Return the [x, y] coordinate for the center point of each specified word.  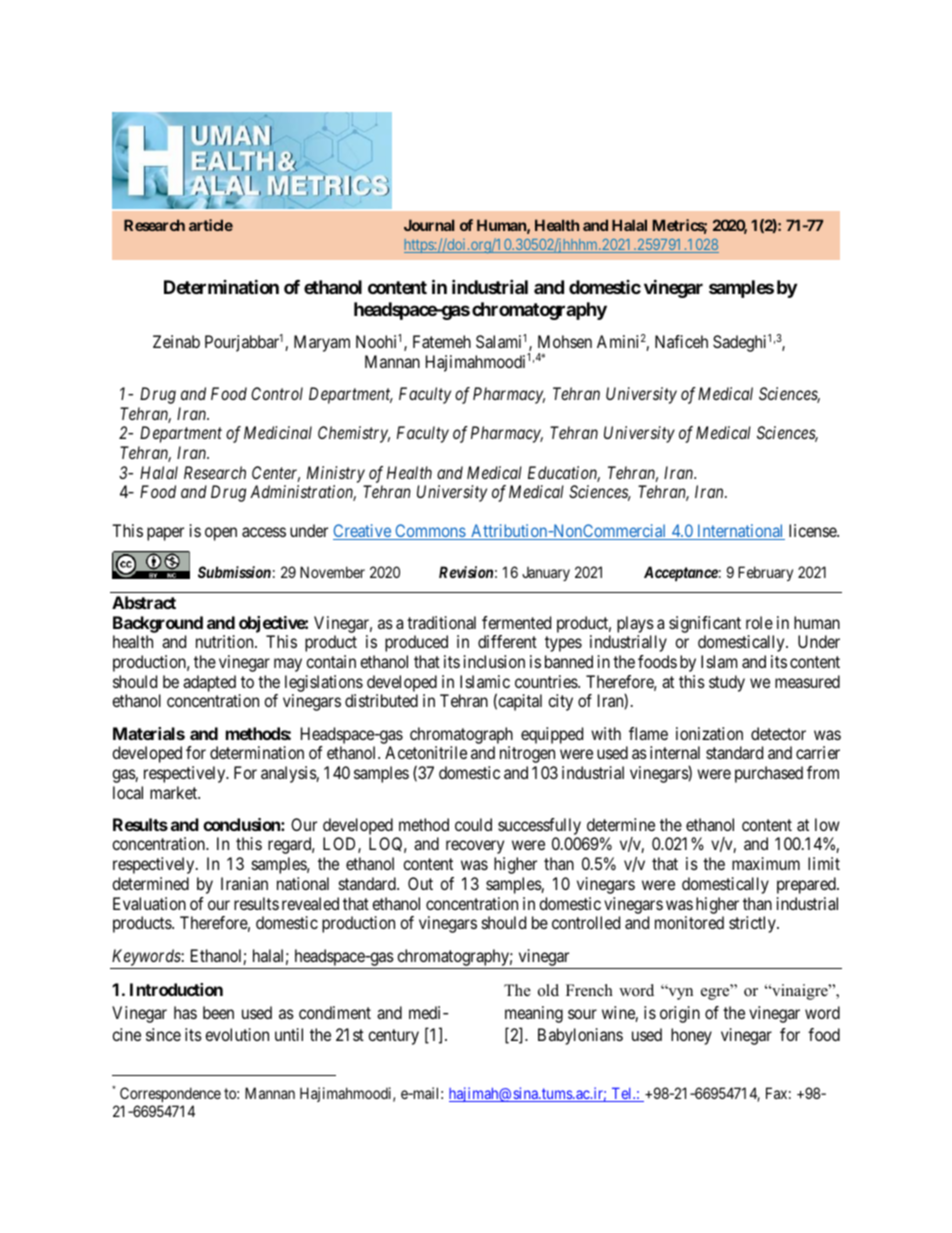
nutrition [226, 641]
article [211, 225]
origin [680, 1014]
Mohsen [565, 341]
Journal [429, 225]
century [393, 1037]
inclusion [494, 661]
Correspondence [170, 1094]
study [727, 683]
